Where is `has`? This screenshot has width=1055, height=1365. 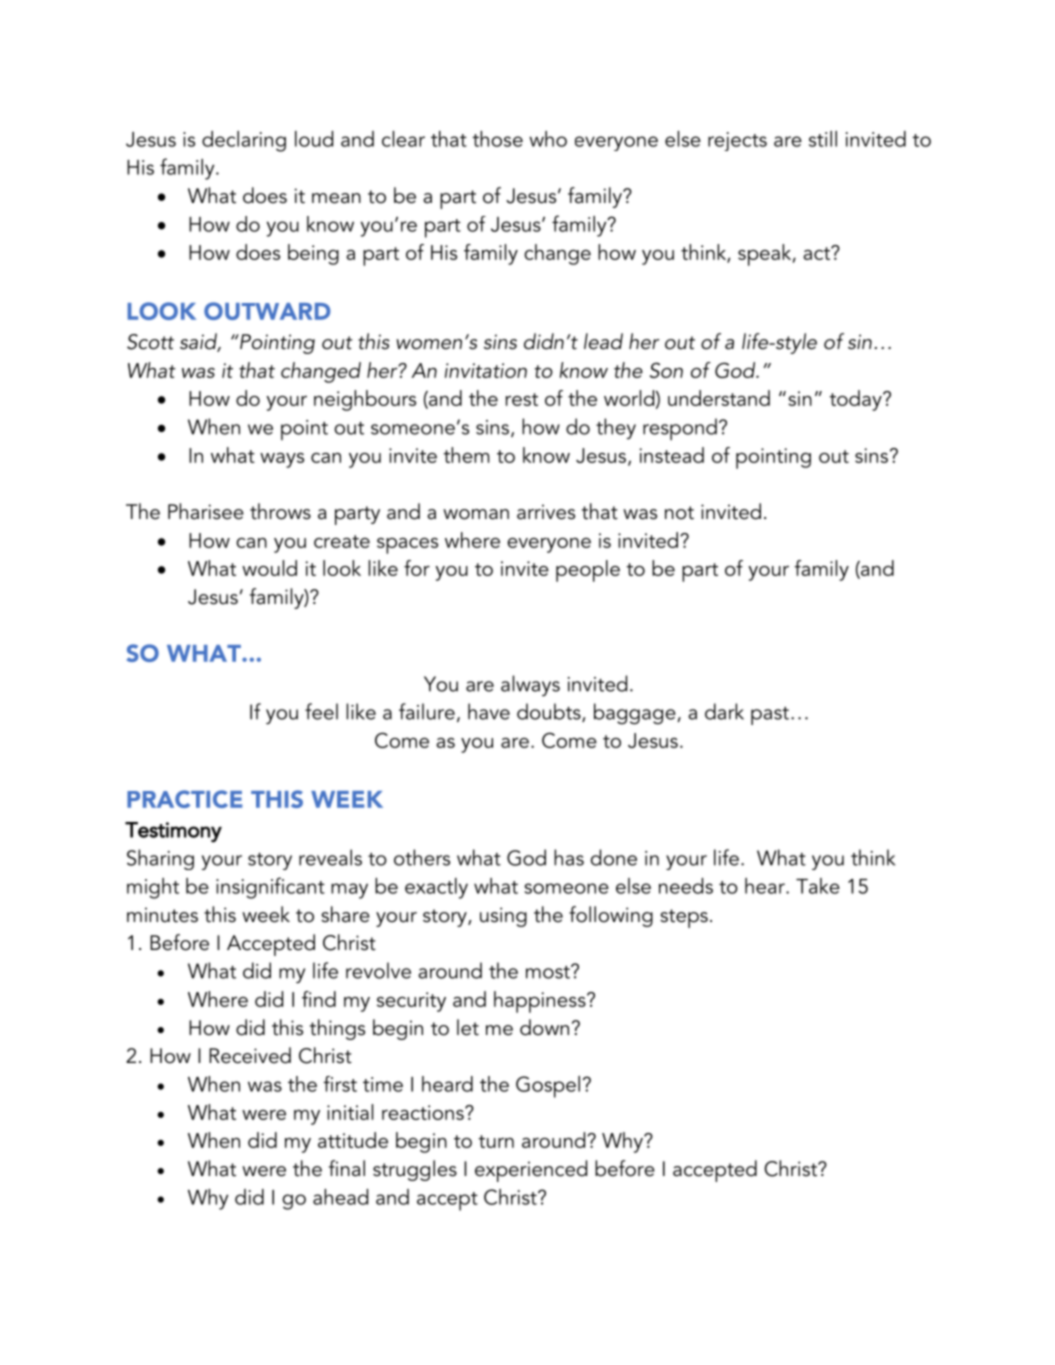 has is located at coordinates (569, 857).
